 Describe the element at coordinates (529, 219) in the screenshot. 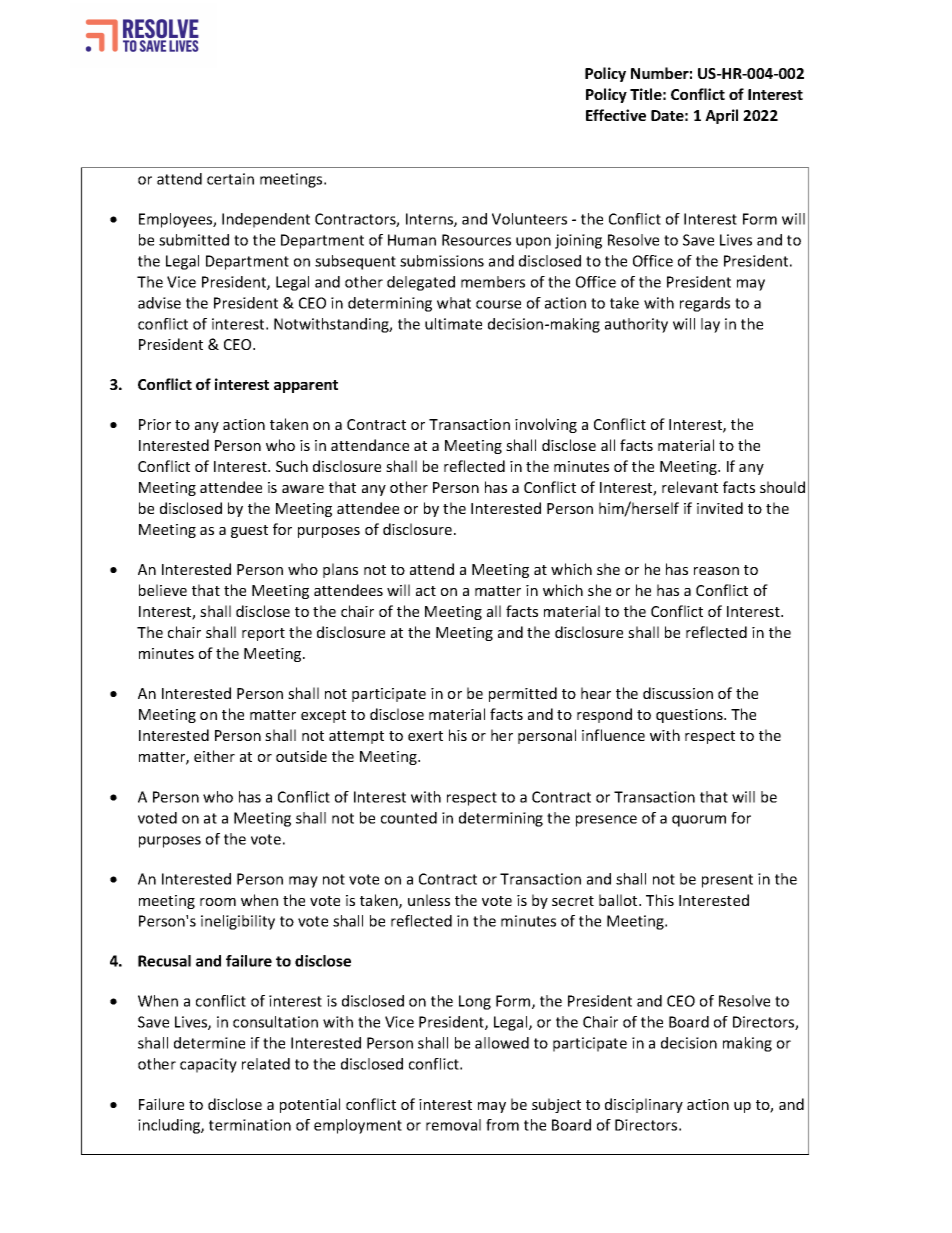

I see `Volunteers` at that location.
